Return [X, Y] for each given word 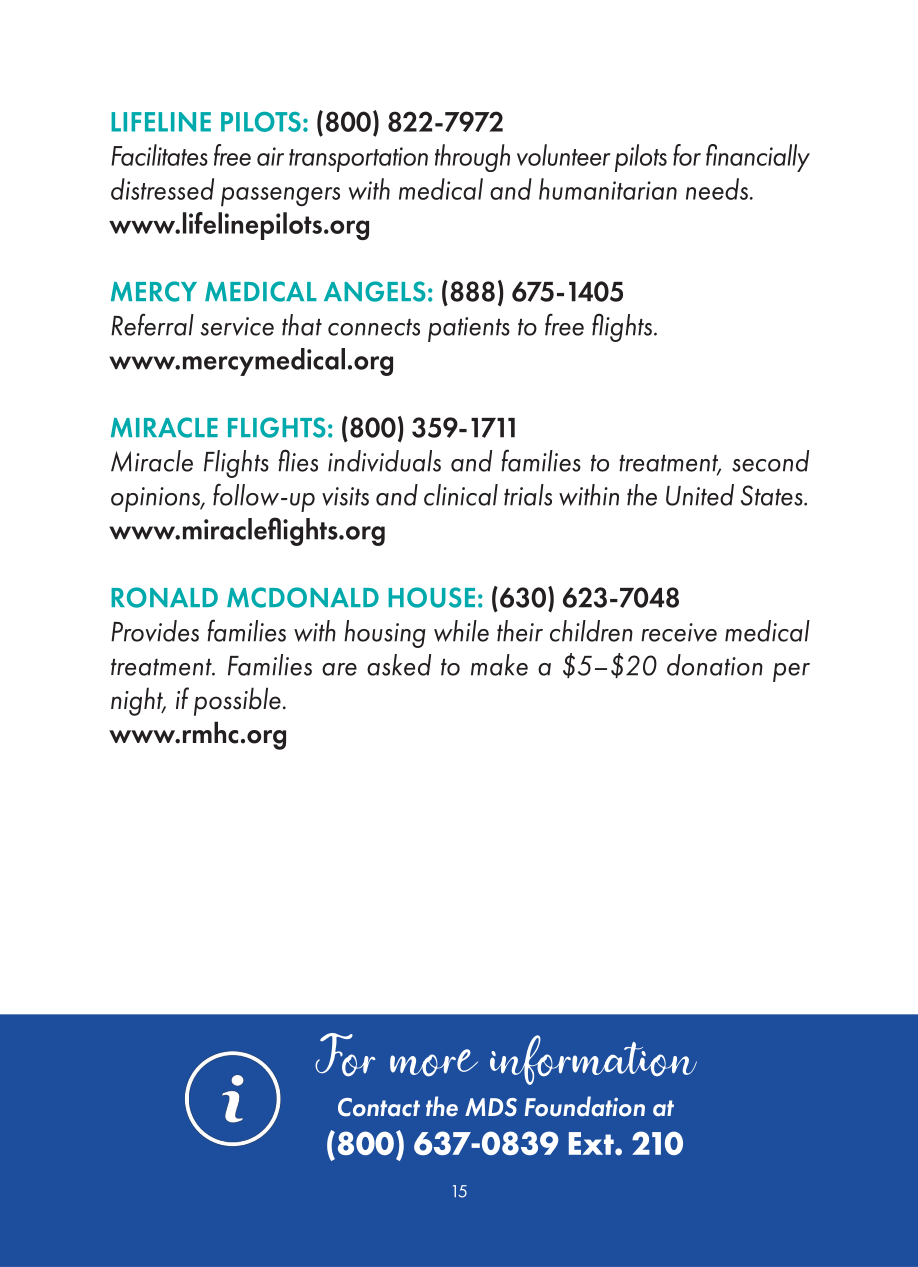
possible [237, 701]
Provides [155, 631]
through [472, 158]
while [461, 631]
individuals [384, 461]
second [770, 461]
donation [715, 665]
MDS [491, 1107]
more [434, 1063]
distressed [162, 189]
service [237, 326]
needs [717, 189]
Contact [379, 1107]
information [593, 1060]
